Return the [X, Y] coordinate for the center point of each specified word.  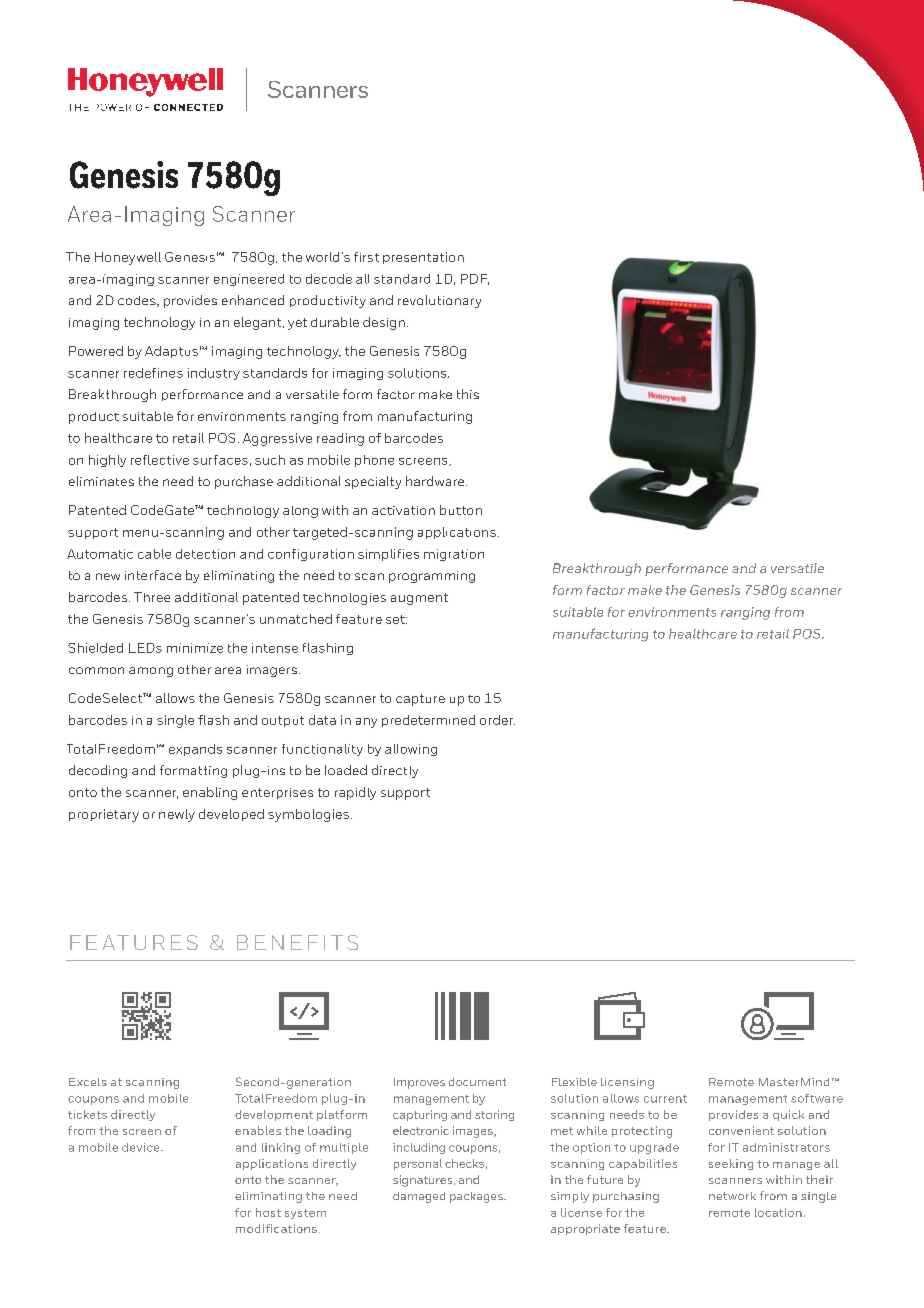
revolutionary [439, 301]
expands [195, 750]
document [477, 1082]
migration [454, 555]
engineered [249, 280]
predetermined [428, 721]
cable [154, 554]
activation [403, 510]
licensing [627, 1083]
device [142, 1147]
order [497, 720]
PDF [475, 279]
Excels [88, 1082]
